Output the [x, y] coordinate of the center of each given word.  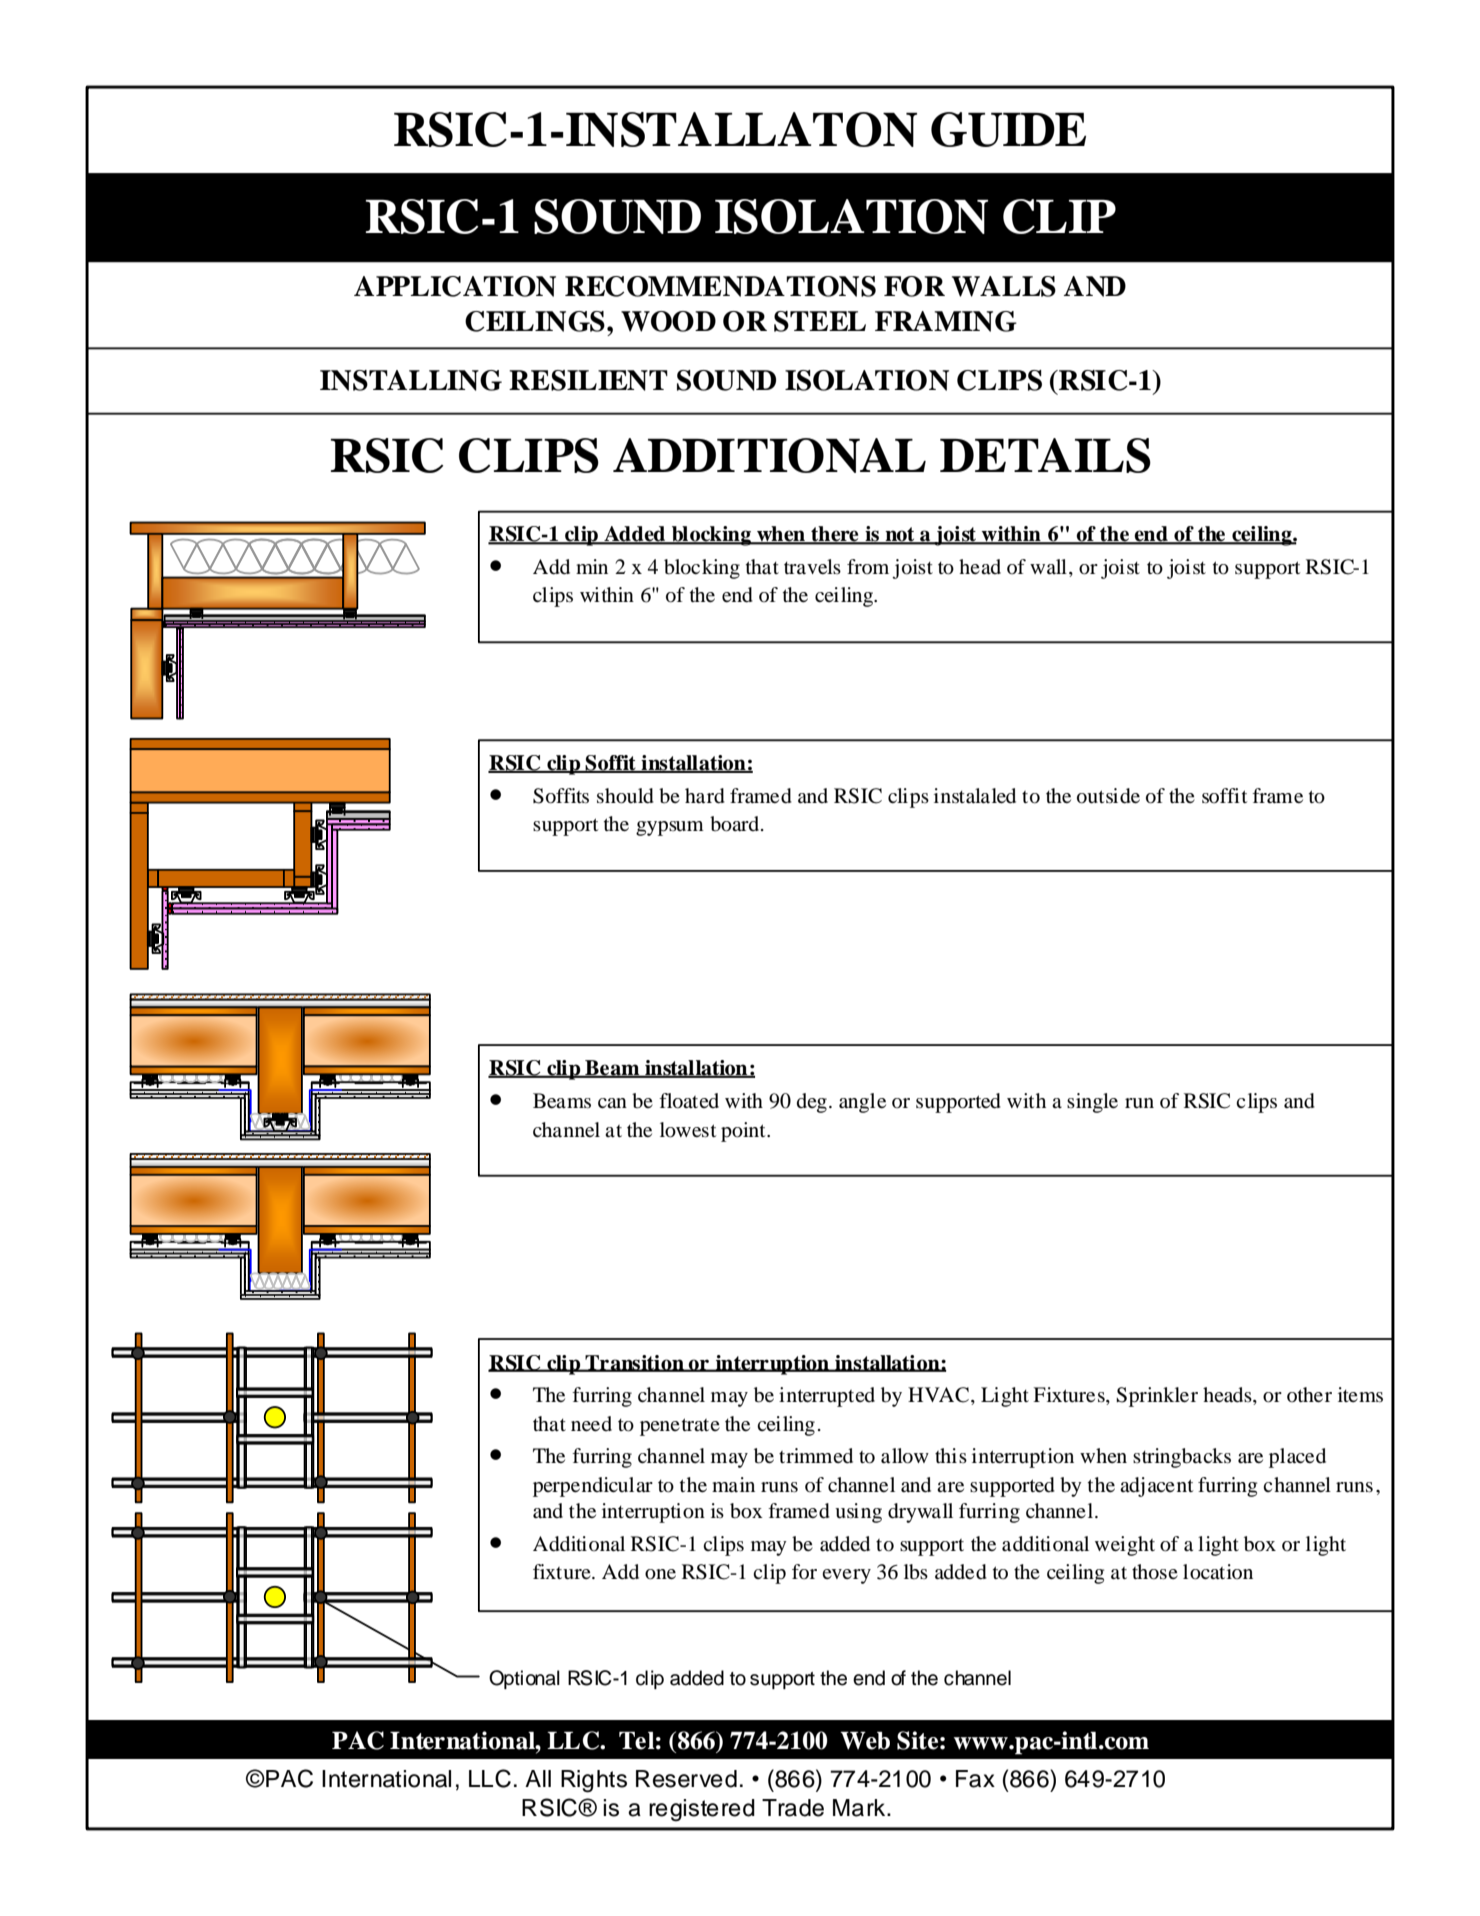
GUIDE [1008, 129]
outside [1108, 796]
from [868, 566]
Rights [594, 1781]
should [625, 796]
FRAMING [946, 321]
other [1309, 1394]
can [612, 1103]
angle [862, 1103]
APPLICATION [455, 286]
